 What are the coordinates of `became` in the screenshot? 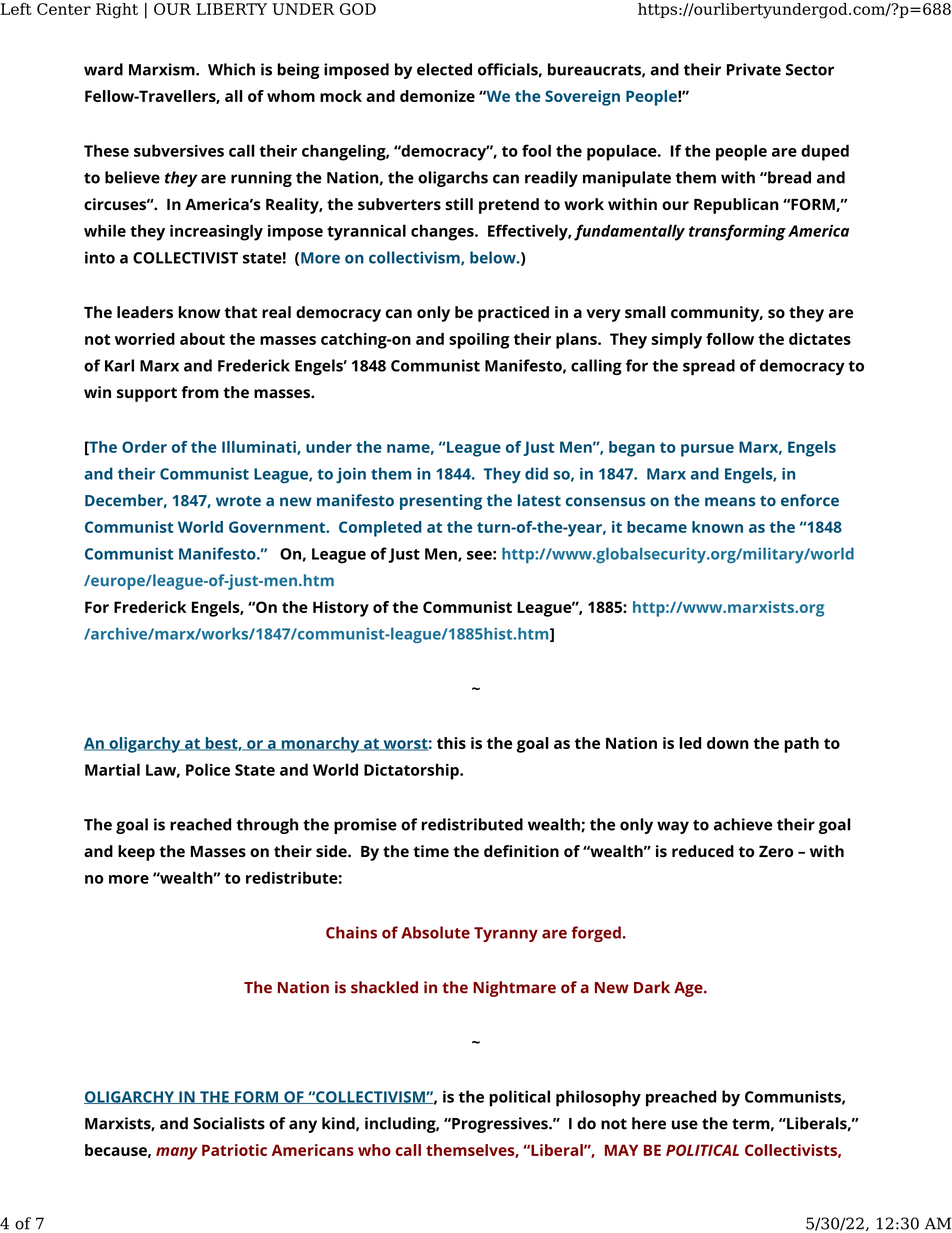 It's located at (657, 527).
